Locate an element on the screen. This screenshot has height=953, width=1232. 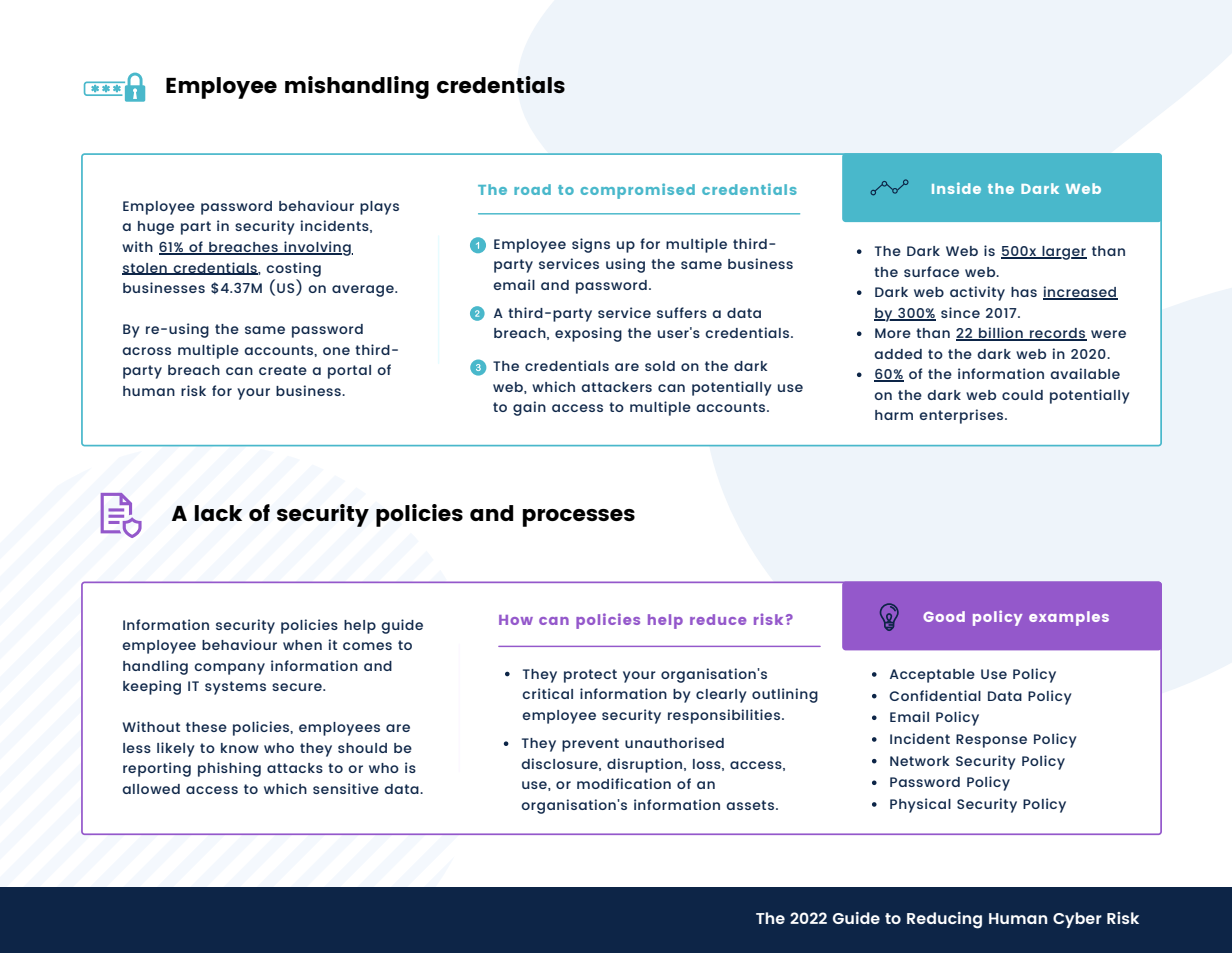
sensitive is located at coordinates (346, 788).
